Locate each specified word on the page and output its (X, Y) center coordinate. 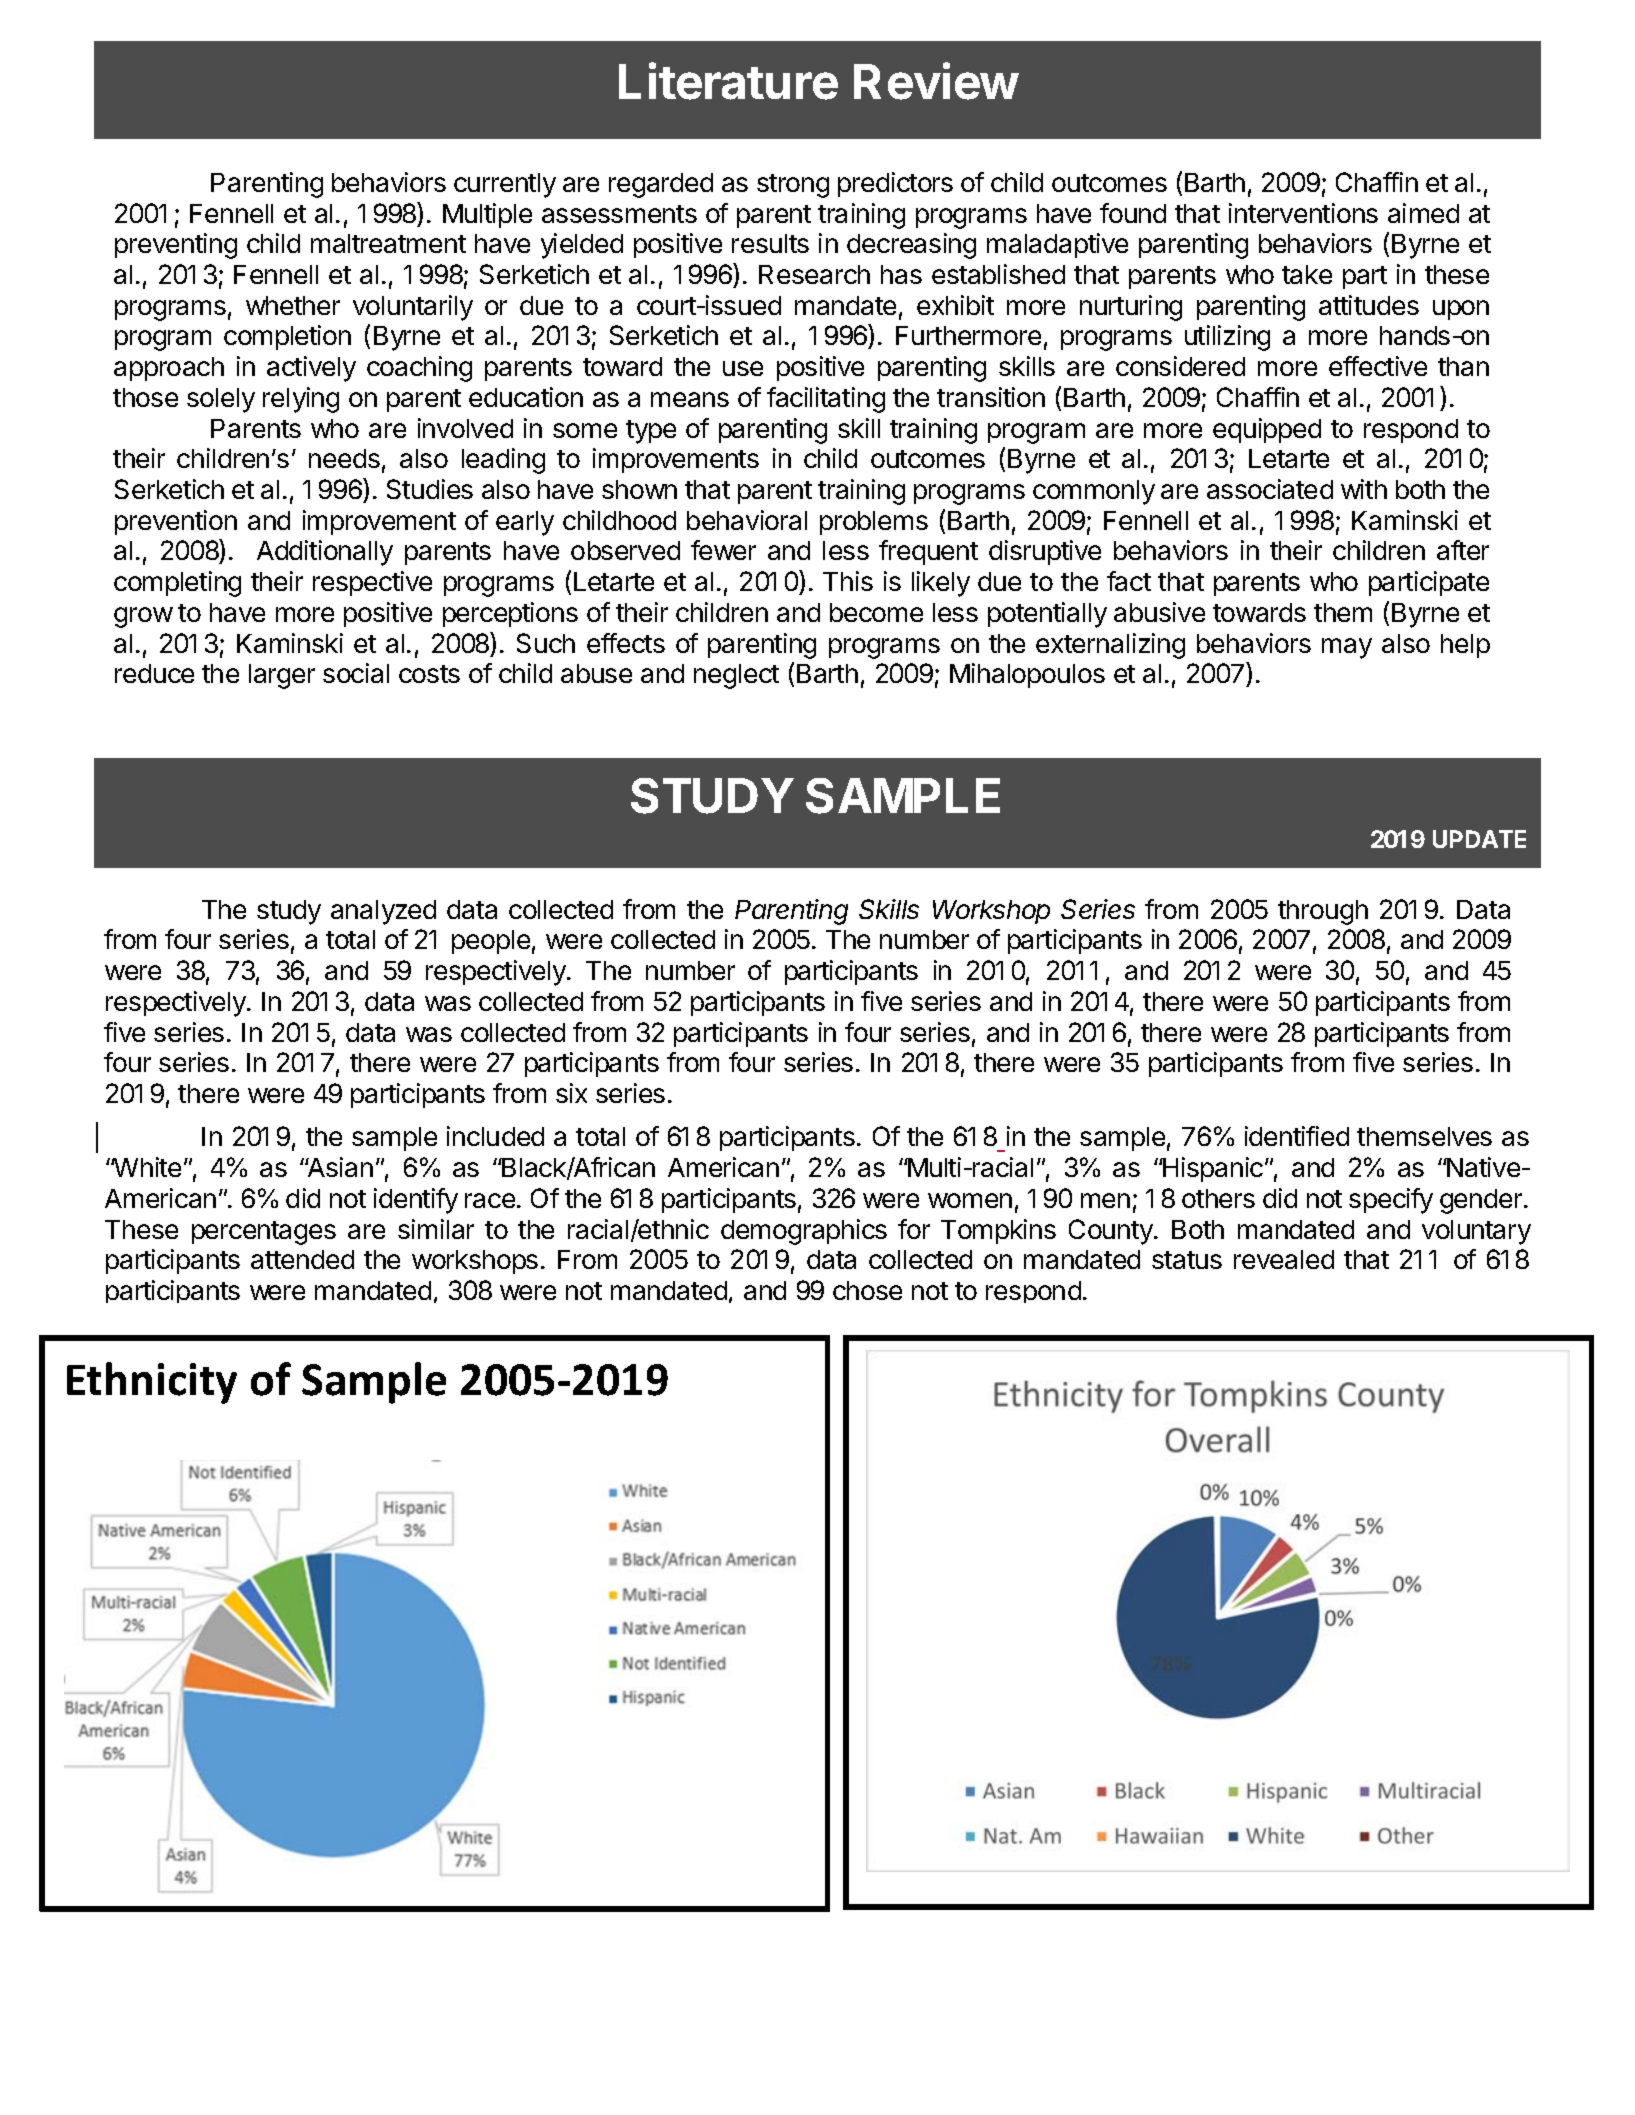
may (1347, 648)
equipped (1267, 430)
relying (301, 400)
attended (302, 1259)
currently (505, 185)
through (1323, 912)
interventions (1303, 213)
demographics (804, 1232)
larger (282, 676)
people (491, 942)
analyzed (383, 912)
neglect (736, 676)
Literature (728, 81)
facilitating (826, 400)
